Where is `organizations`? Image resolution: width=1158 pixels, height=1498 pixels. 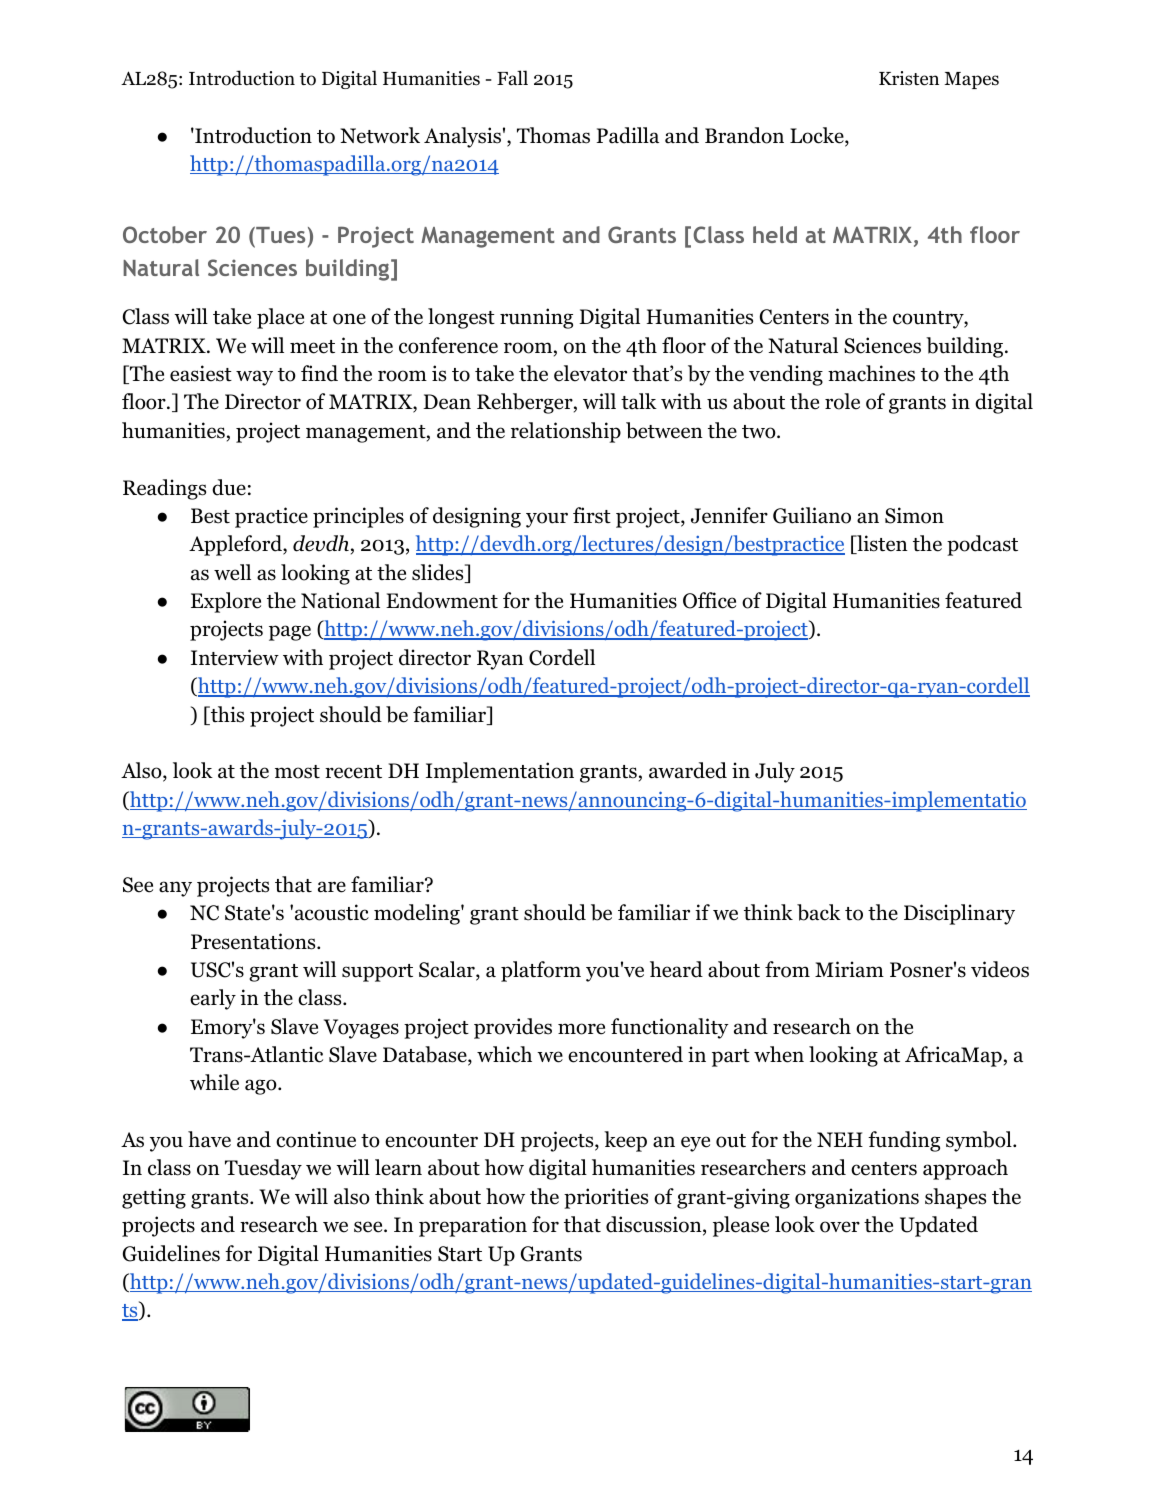
organizations is located at coordinates (857, 1198).
